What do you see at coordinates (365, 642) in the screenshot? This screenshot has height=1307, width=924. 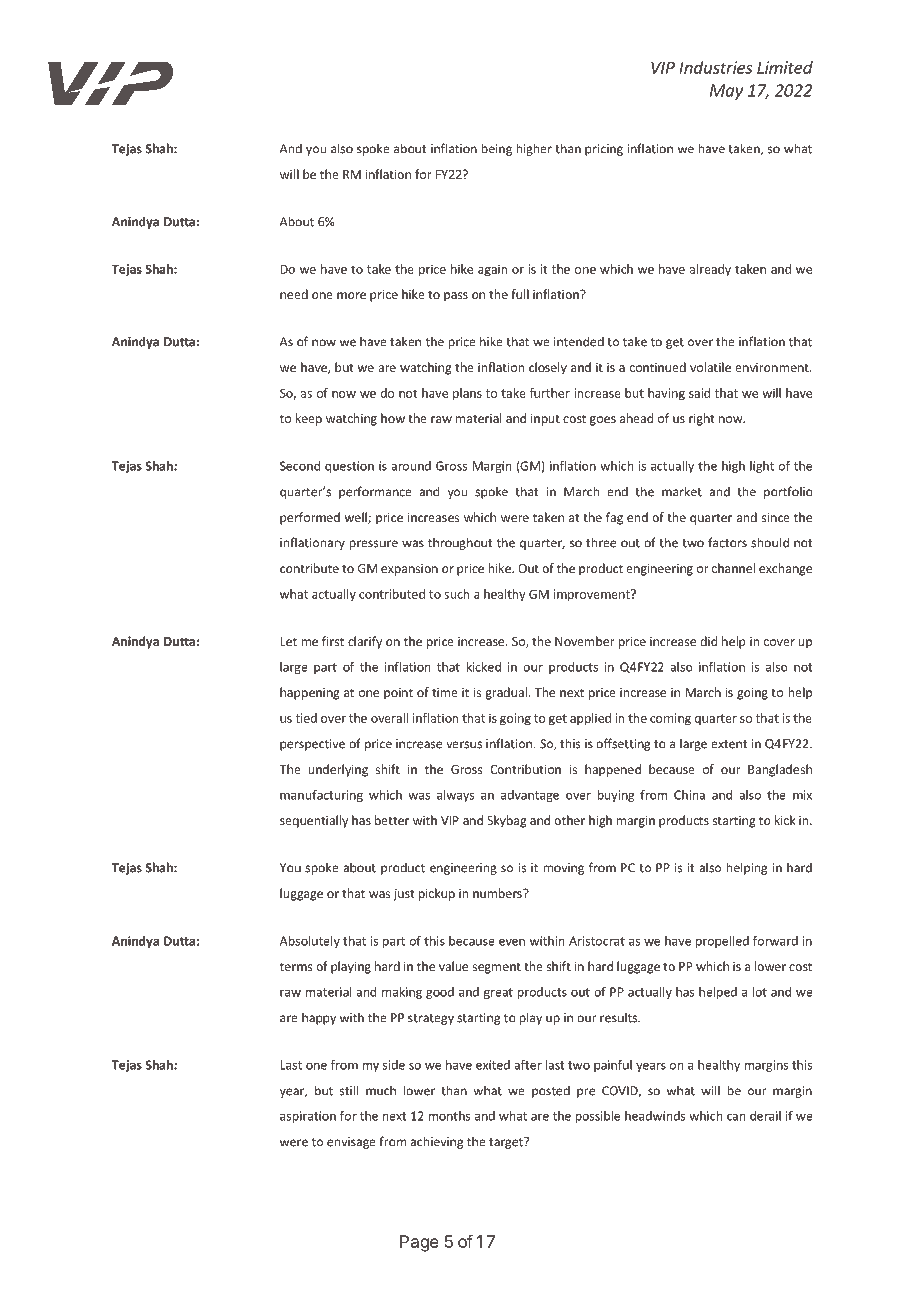 I see `clarify` at bounding box center [365, 642].
